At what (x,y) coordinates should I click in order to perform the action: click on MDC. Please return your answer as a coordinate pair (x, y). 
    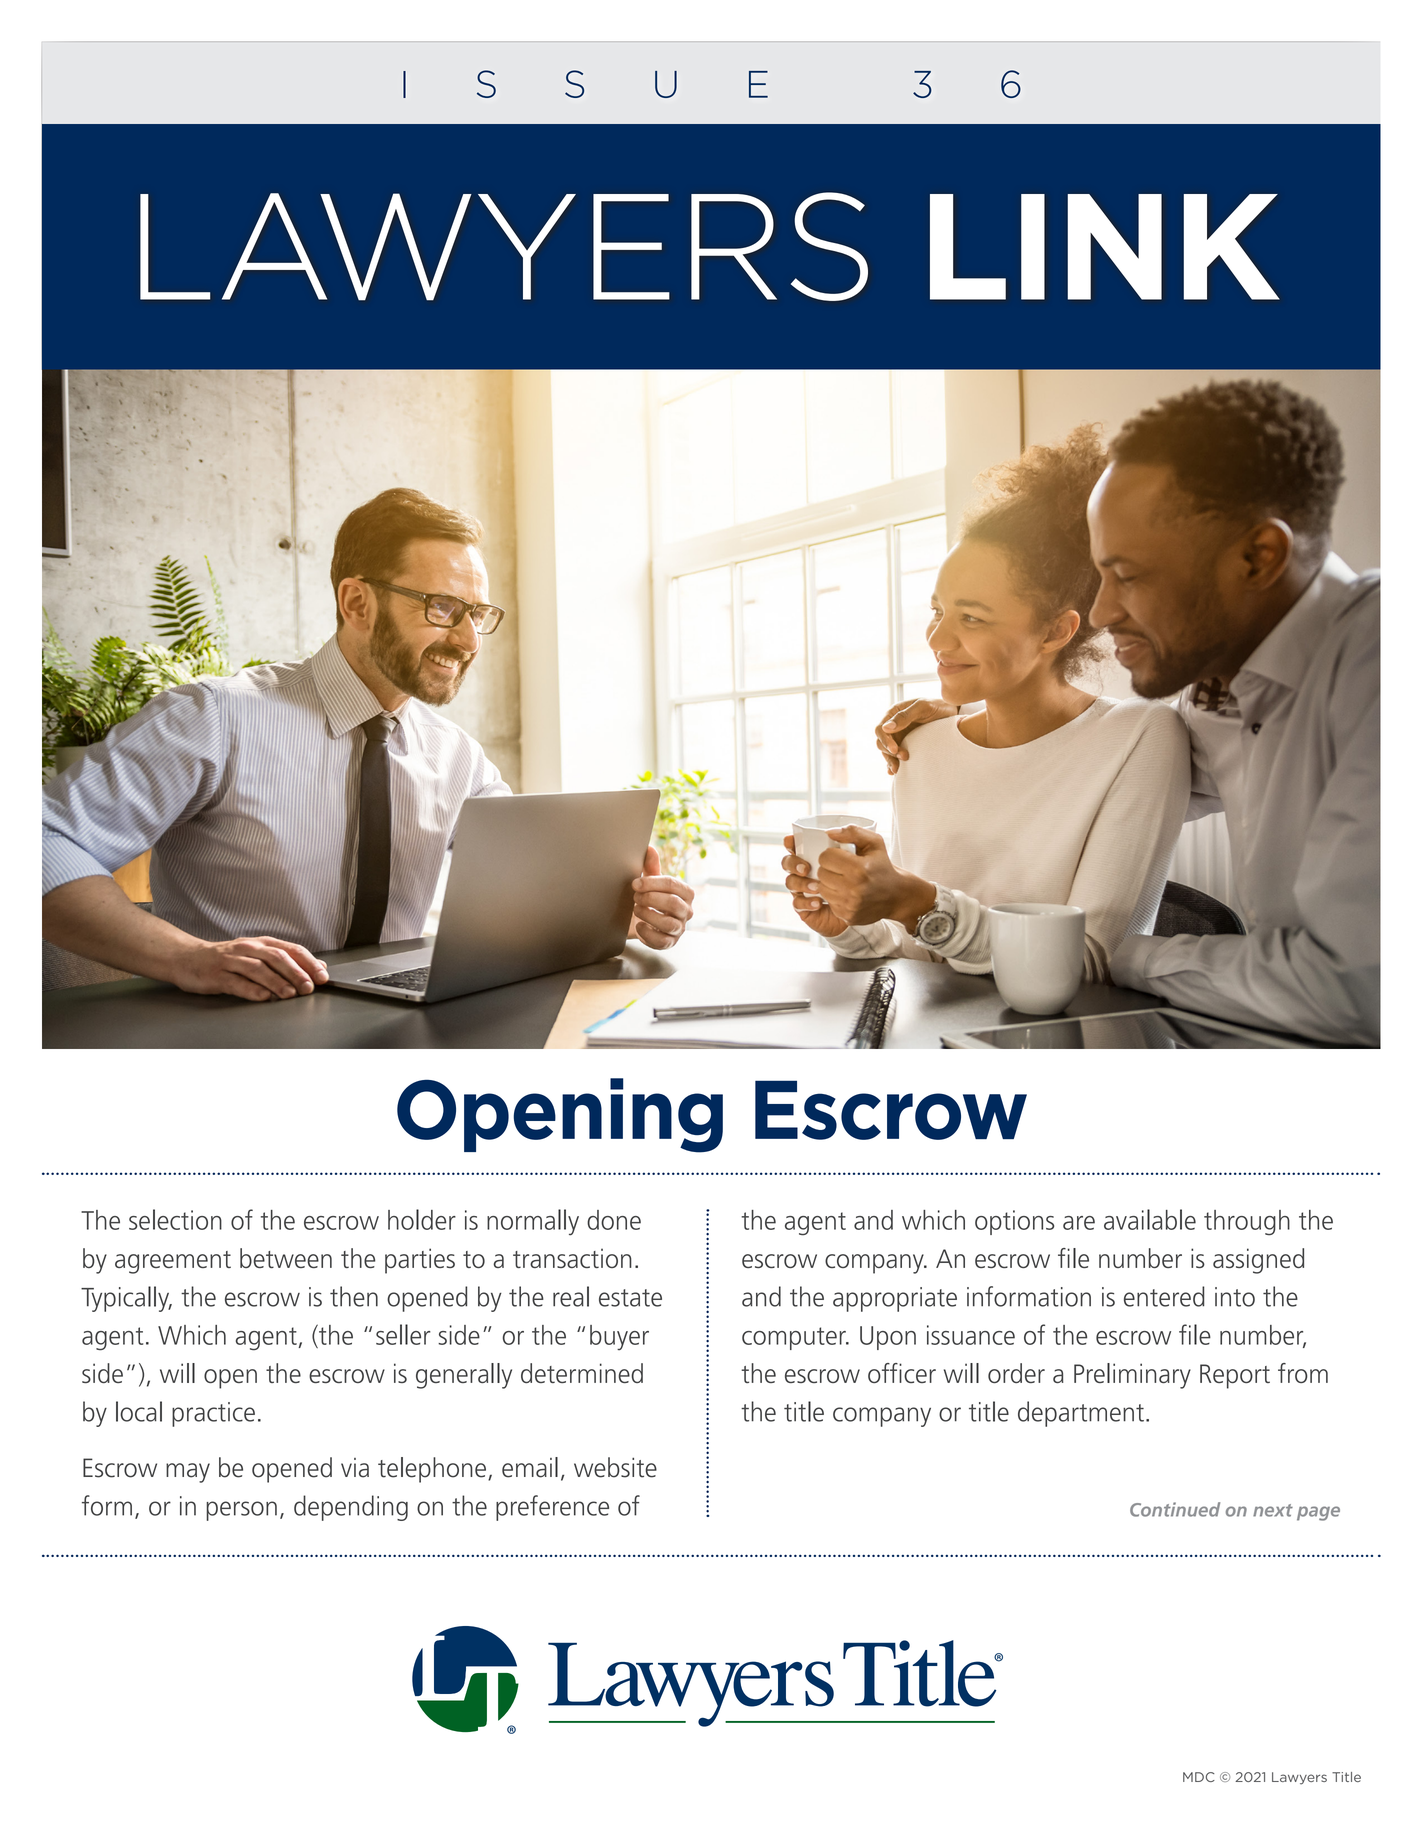
    Looking at the image, I should click on (1199, 1777).
